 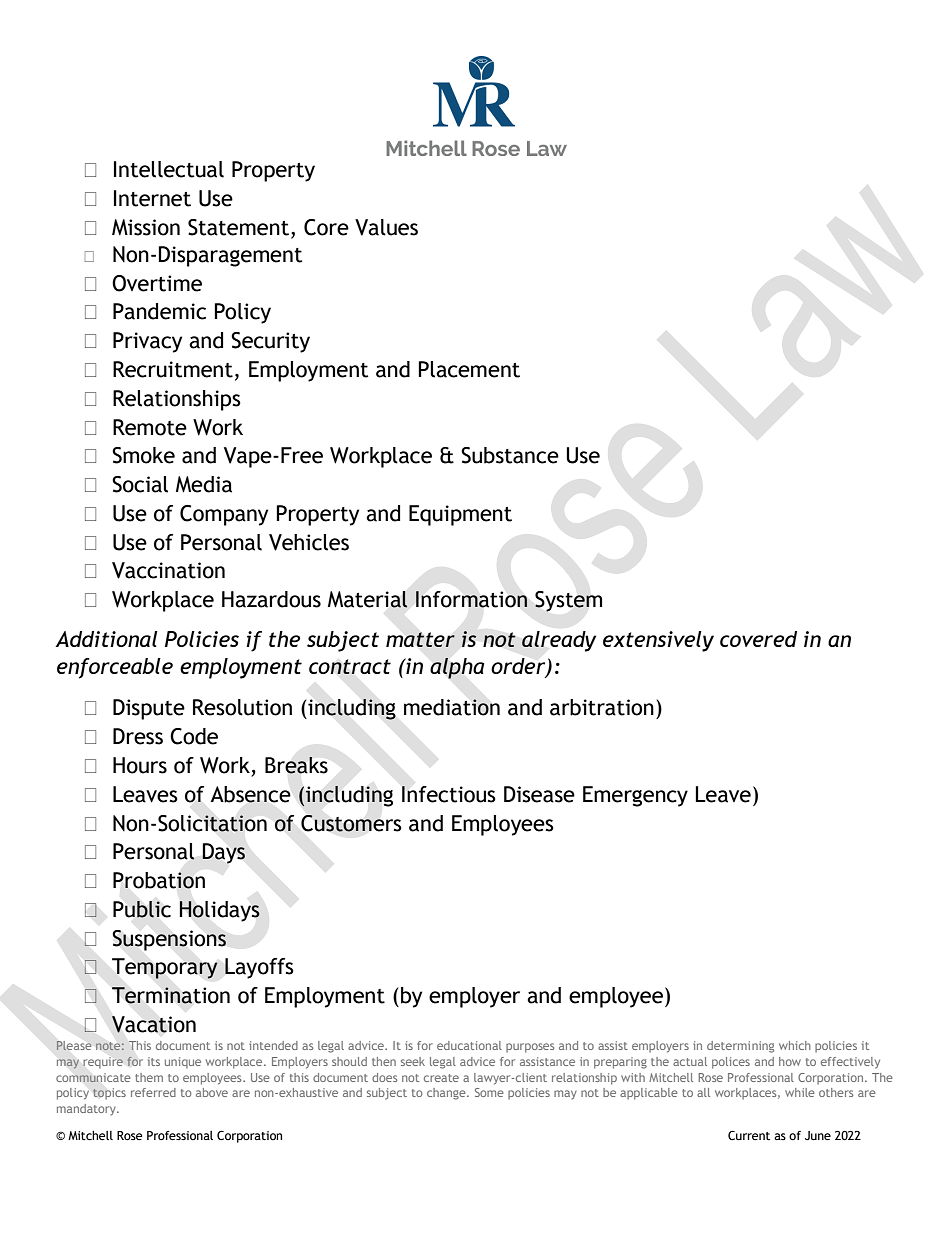 I want to click on change, so click(x=447, y=1094).
